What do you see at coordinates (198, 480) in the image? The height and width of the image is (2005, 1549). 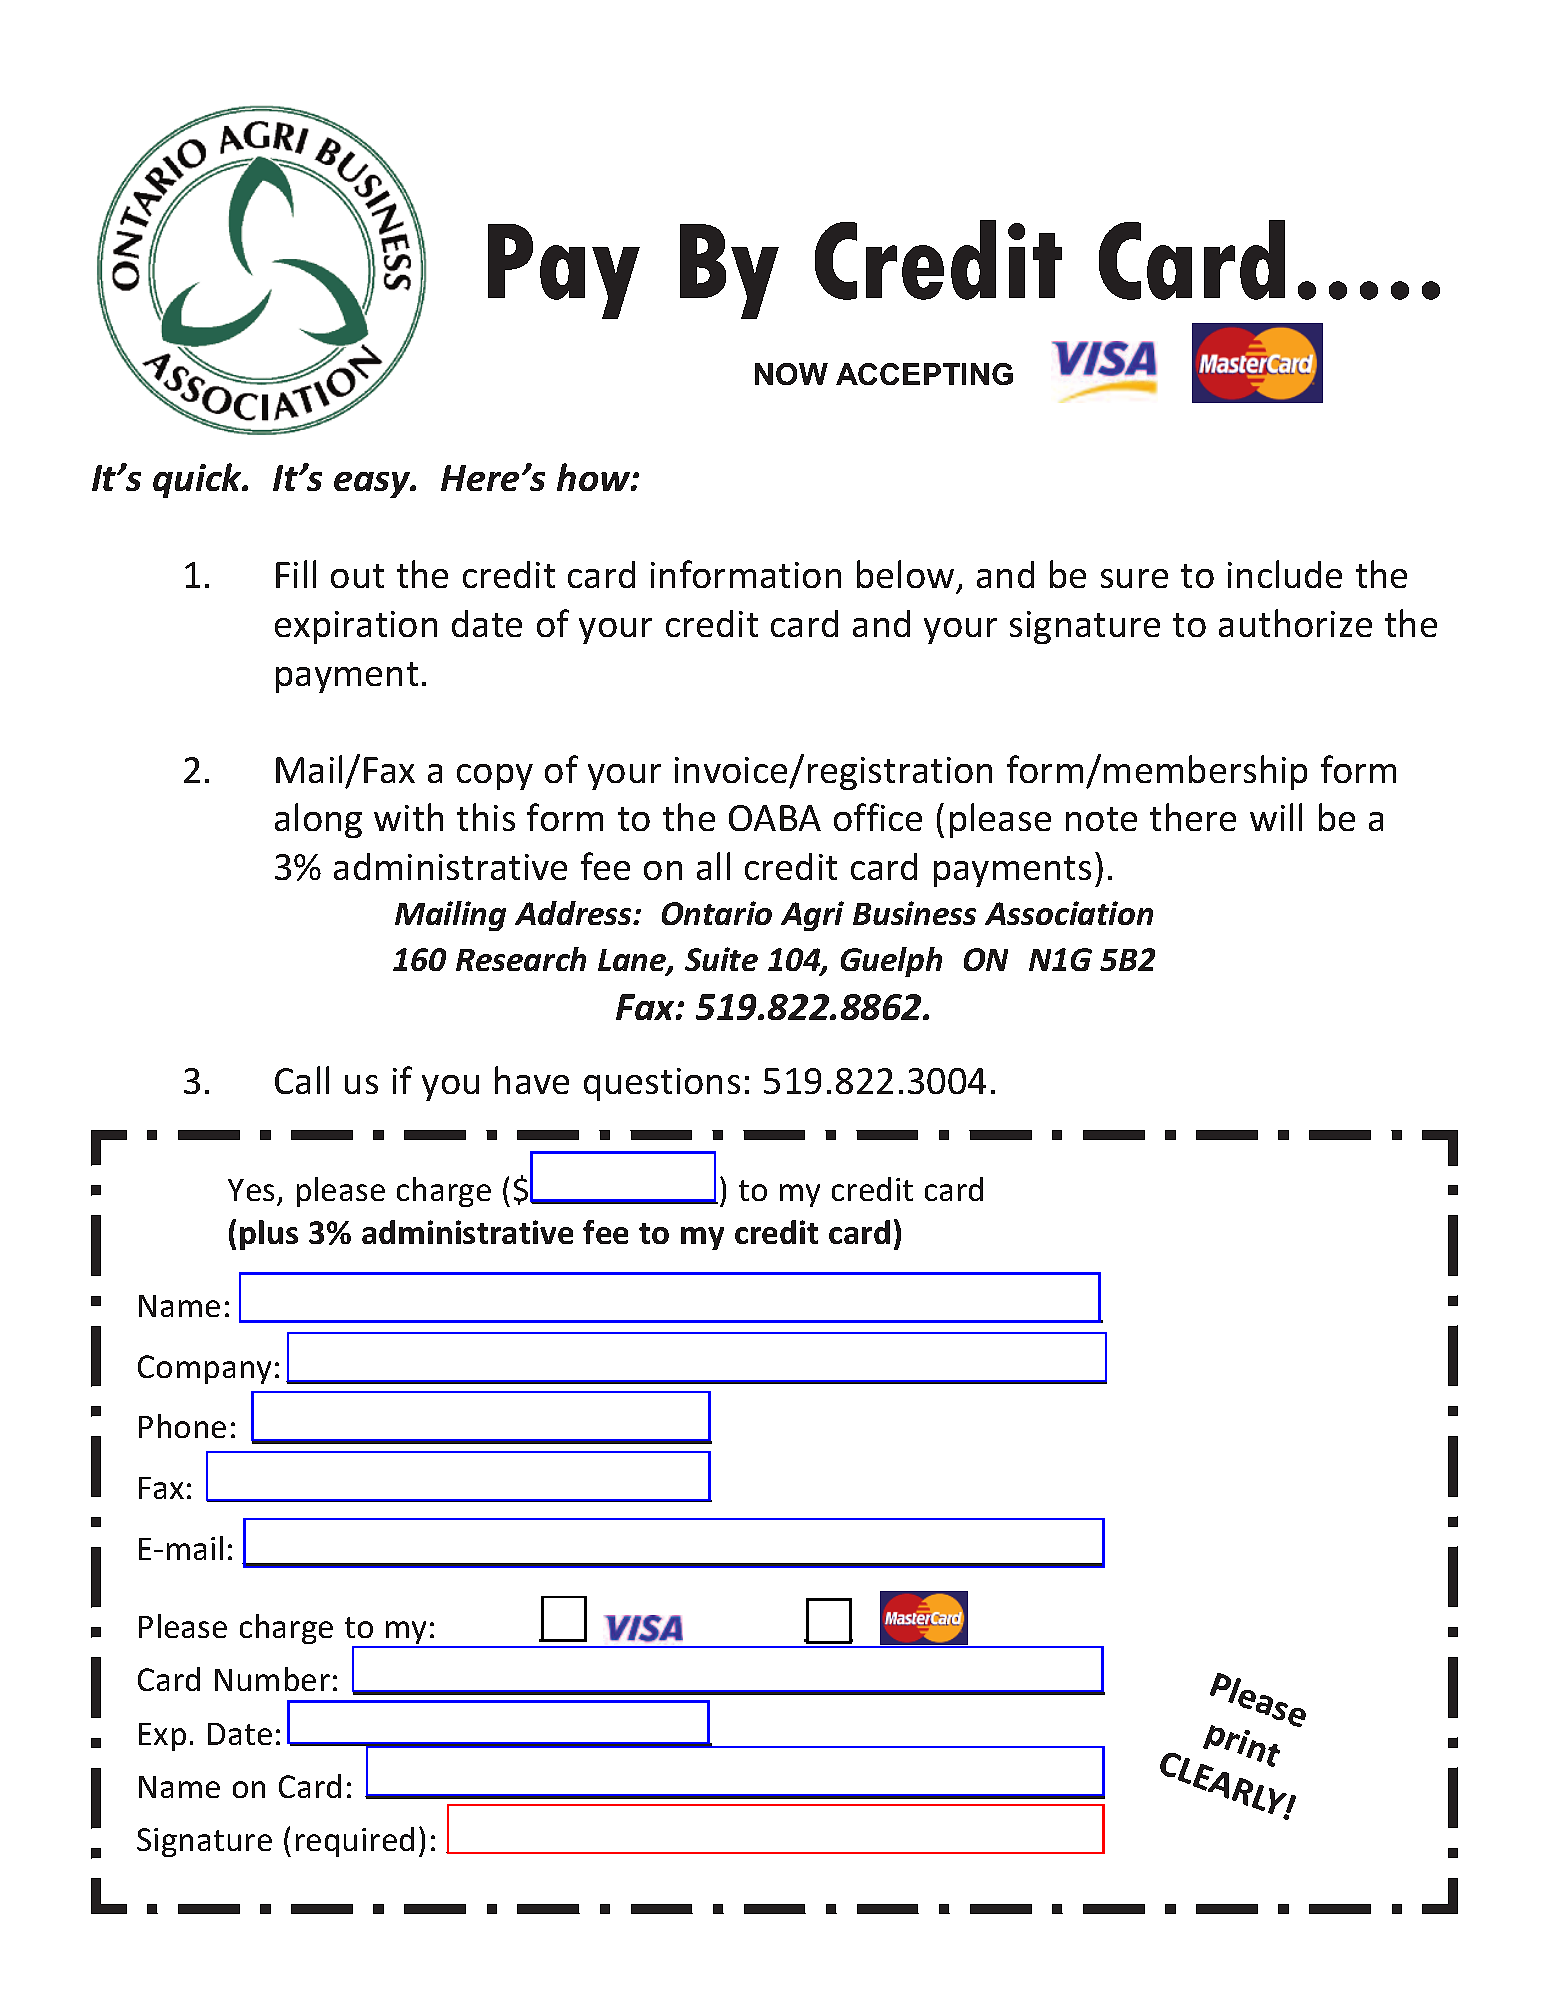 I see `quick` at bounding box center [198, 480].
